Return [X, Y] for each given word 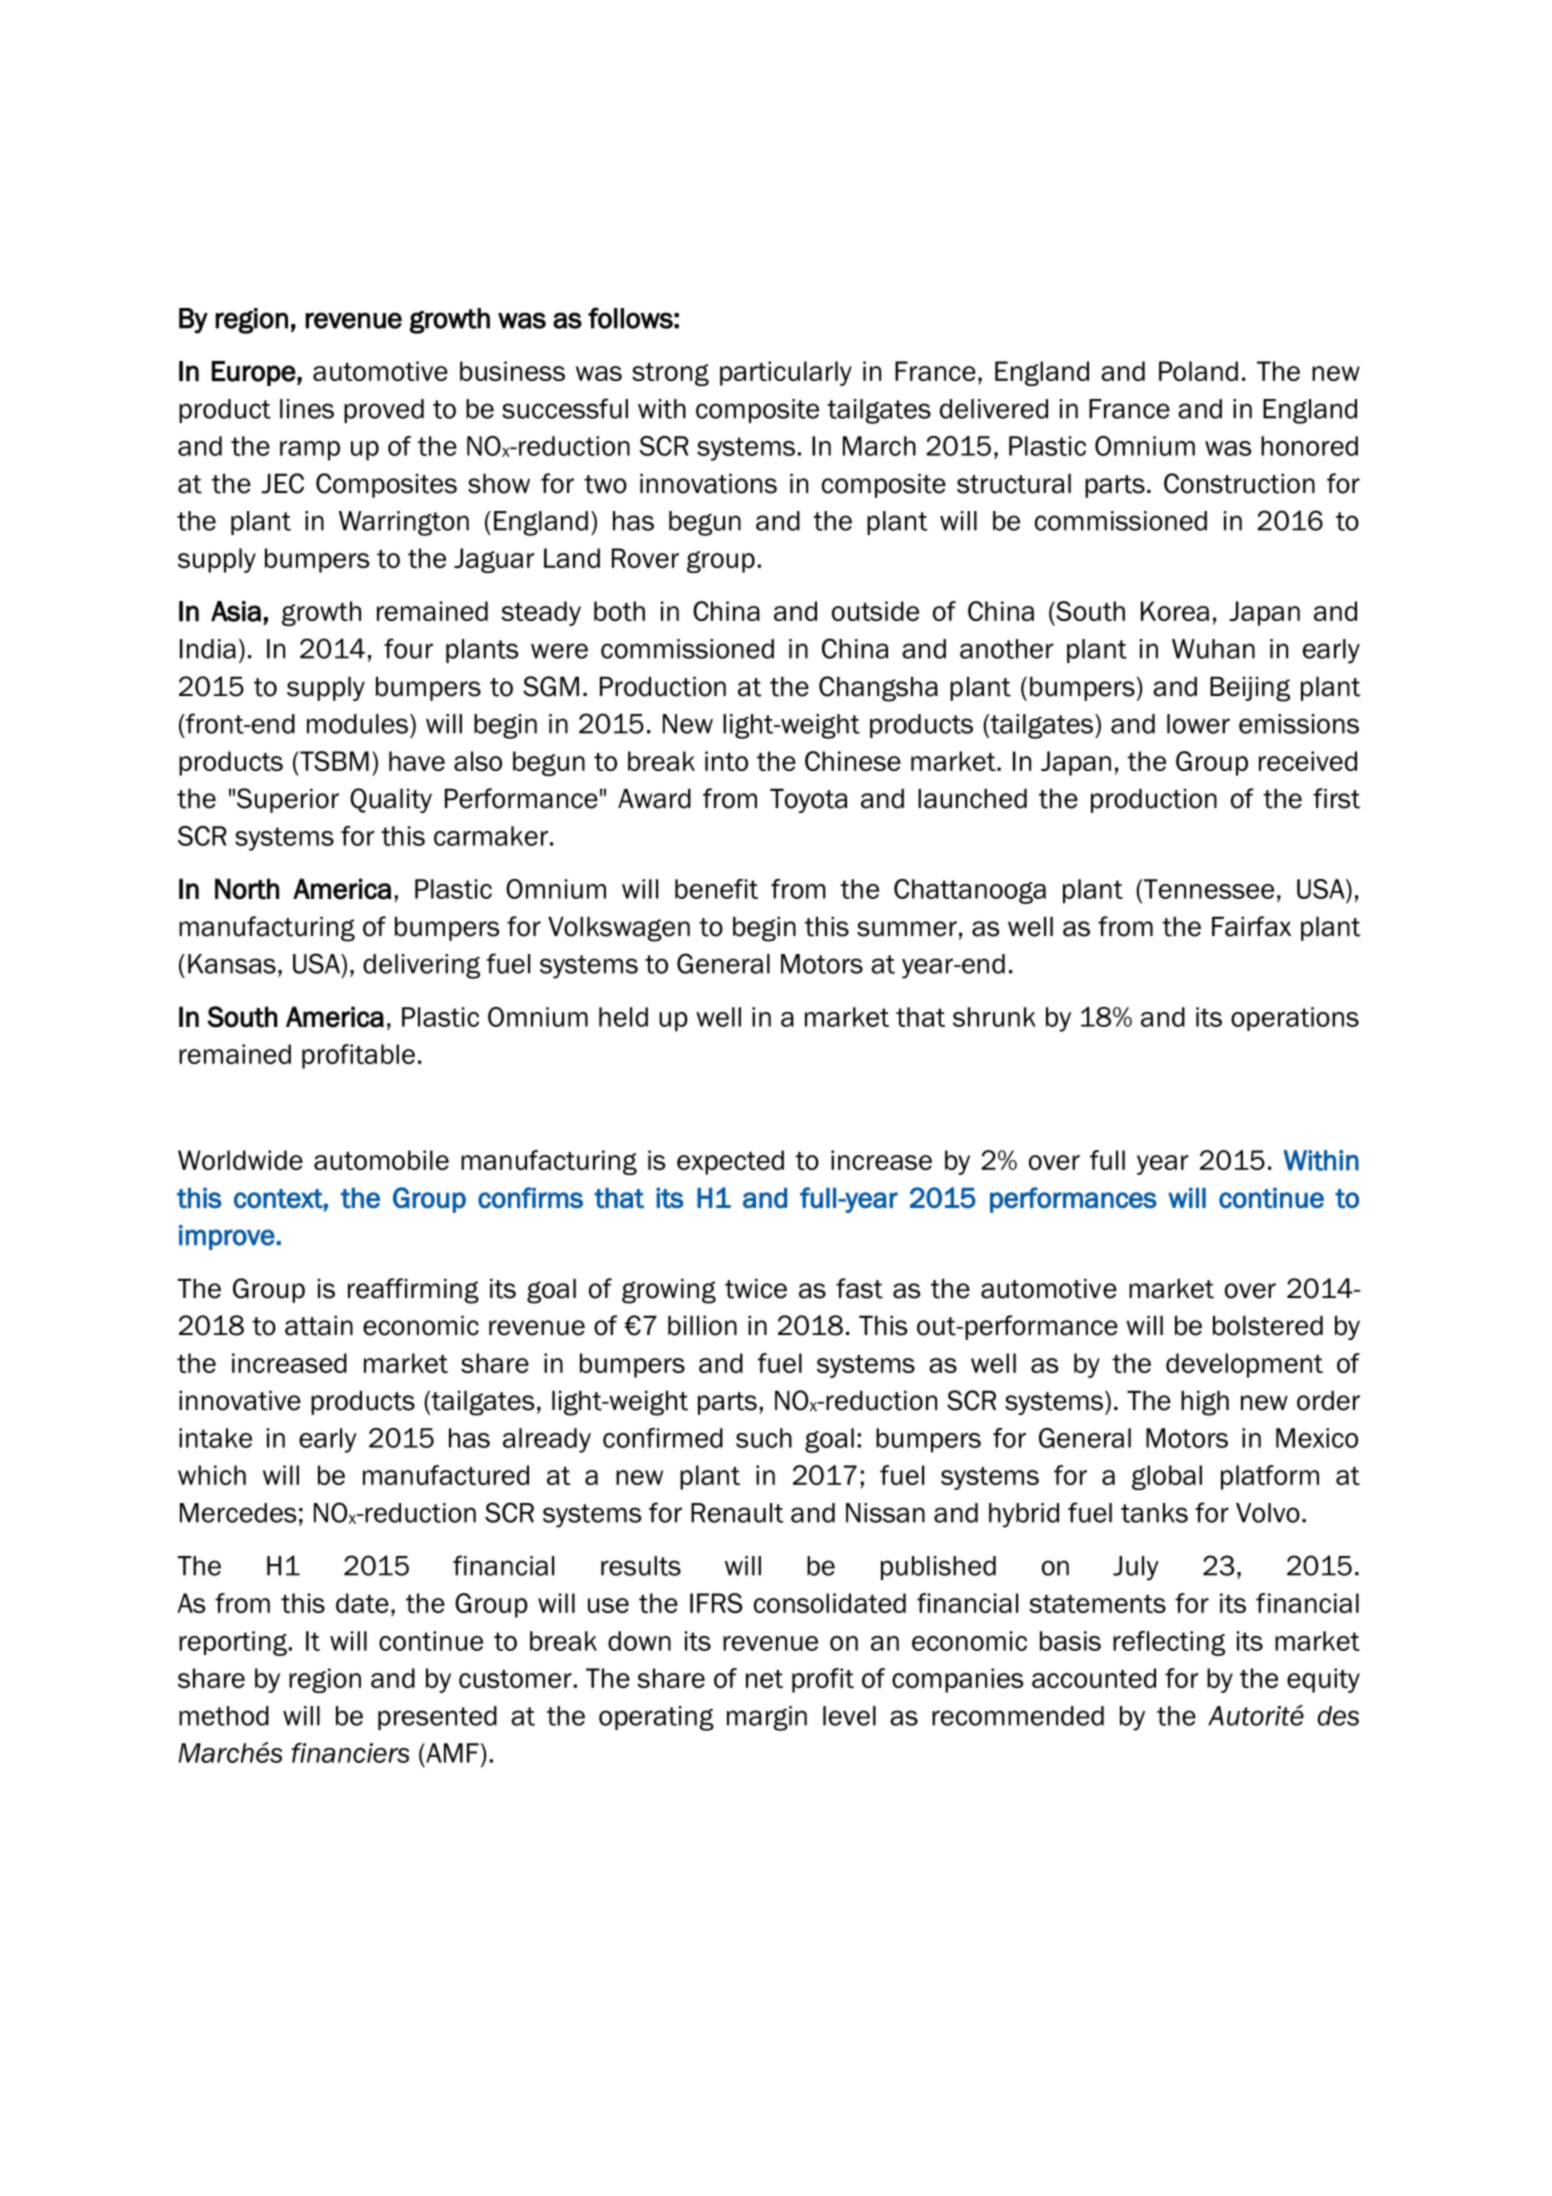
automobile [381, 1160]
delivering [421, 966]
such [764, 1438]
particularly [786, 373]
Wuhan [1213, 649]
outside [875, 611]
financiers [350, 1753]
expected [730, 1162]
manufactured [446, 1475]
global [1167, 1477]
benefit [716, 889]
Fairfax [1251, 926]
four [408, 648]
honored [1309, 446]
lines [307, 409]
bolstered [1268, 1326]
